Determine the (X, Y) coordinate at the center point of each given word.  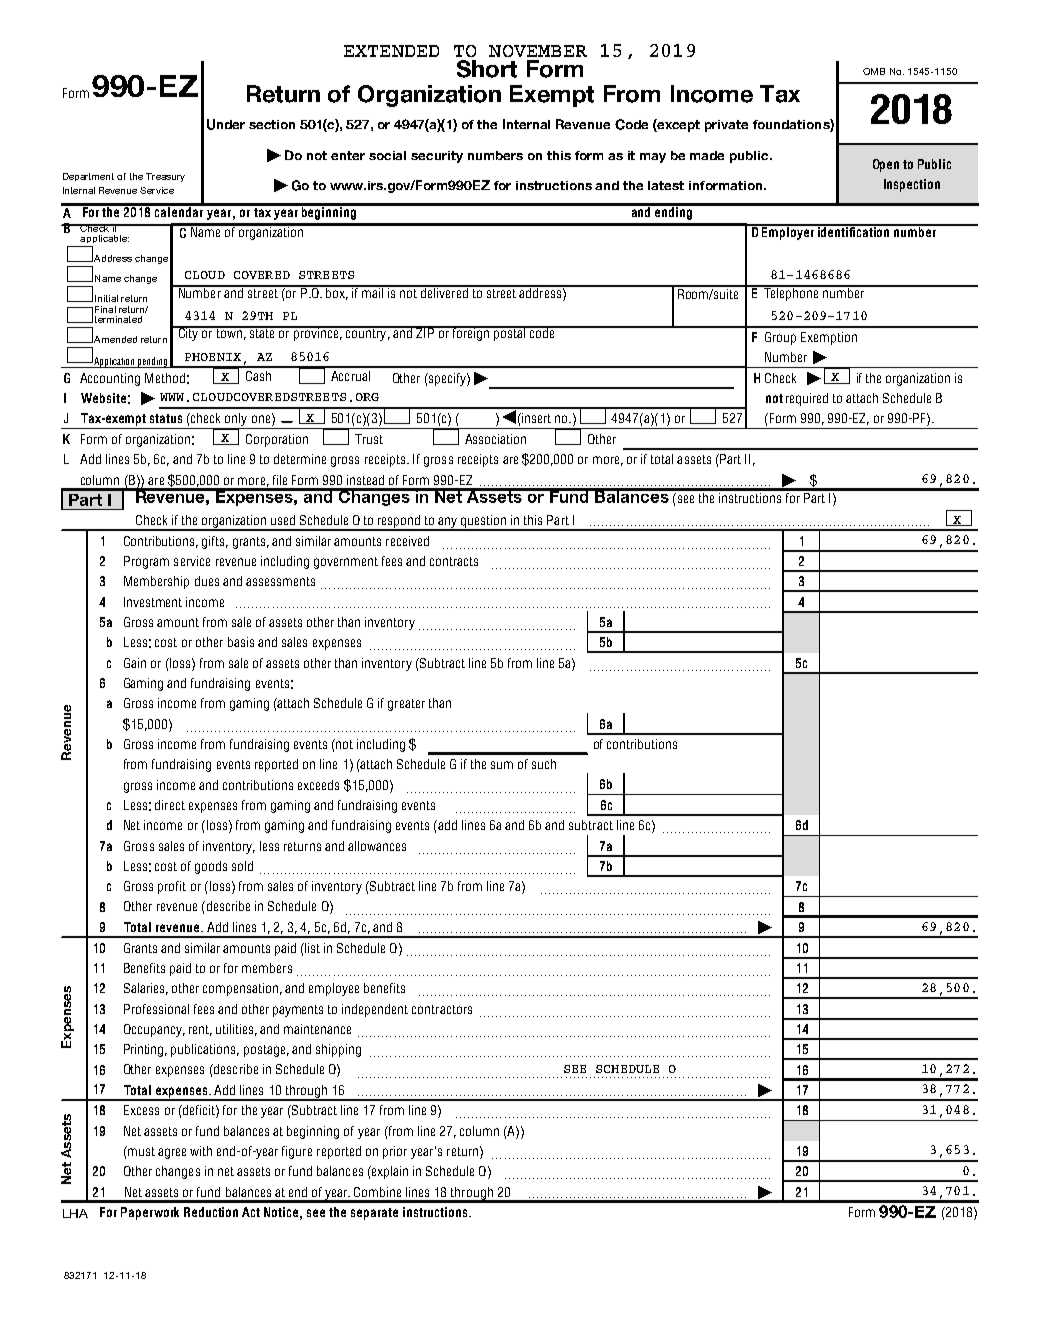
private (726, 126)
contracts (454, 561)
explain (389, 1172)
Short (487, 69)
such (544, 764)
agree (172, 1153)
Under (226, 124)
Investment (153, 602)
